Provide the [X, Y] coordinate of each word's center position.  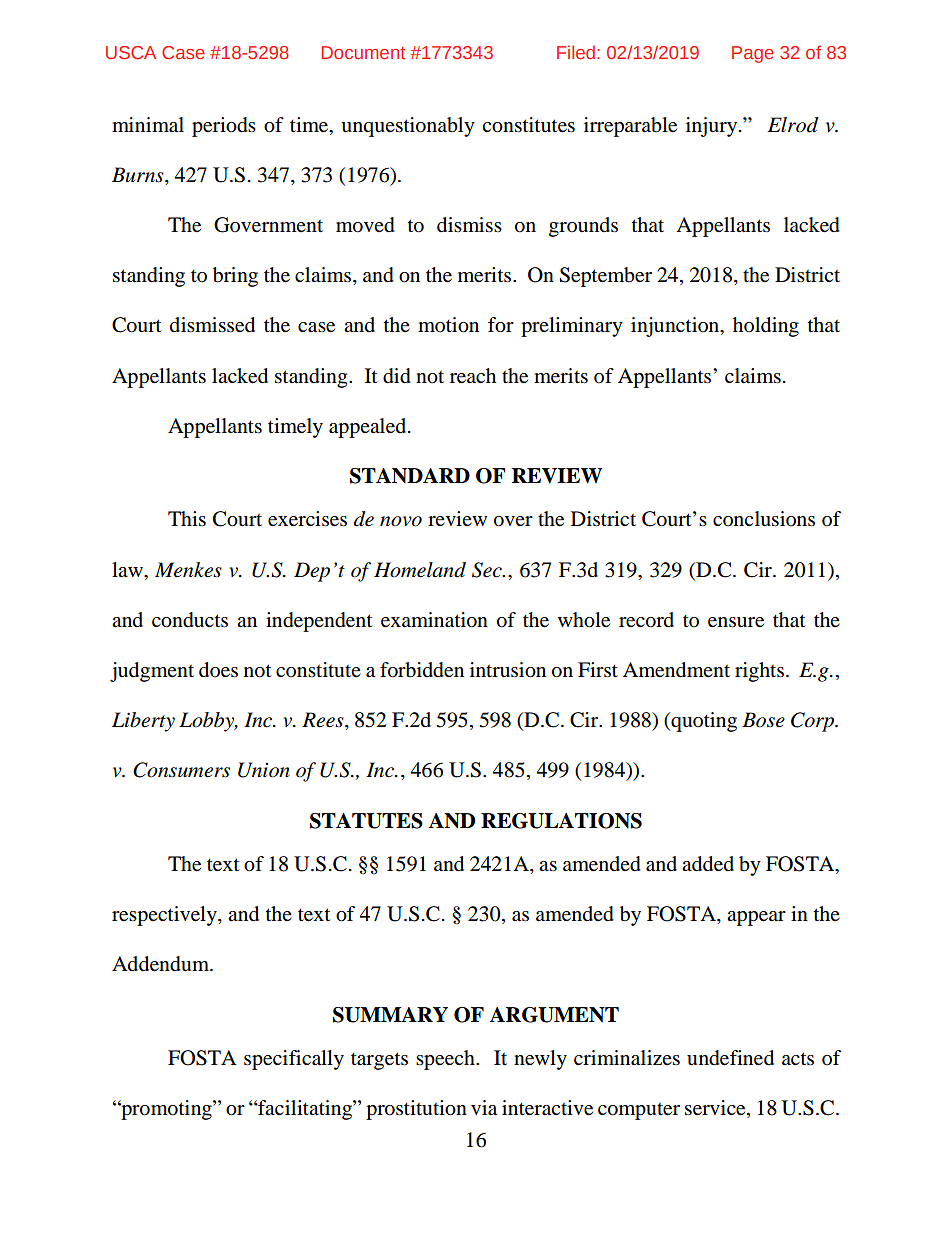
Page [753, 54]
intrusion [508, 670]
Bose [763, 720]
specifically [294, 1060]
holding [766, 327]
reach [473, 376]
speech [446, 1060]
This [187, 519]
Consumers [181, 770]
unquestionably [408, 127]
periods [224, 127]
